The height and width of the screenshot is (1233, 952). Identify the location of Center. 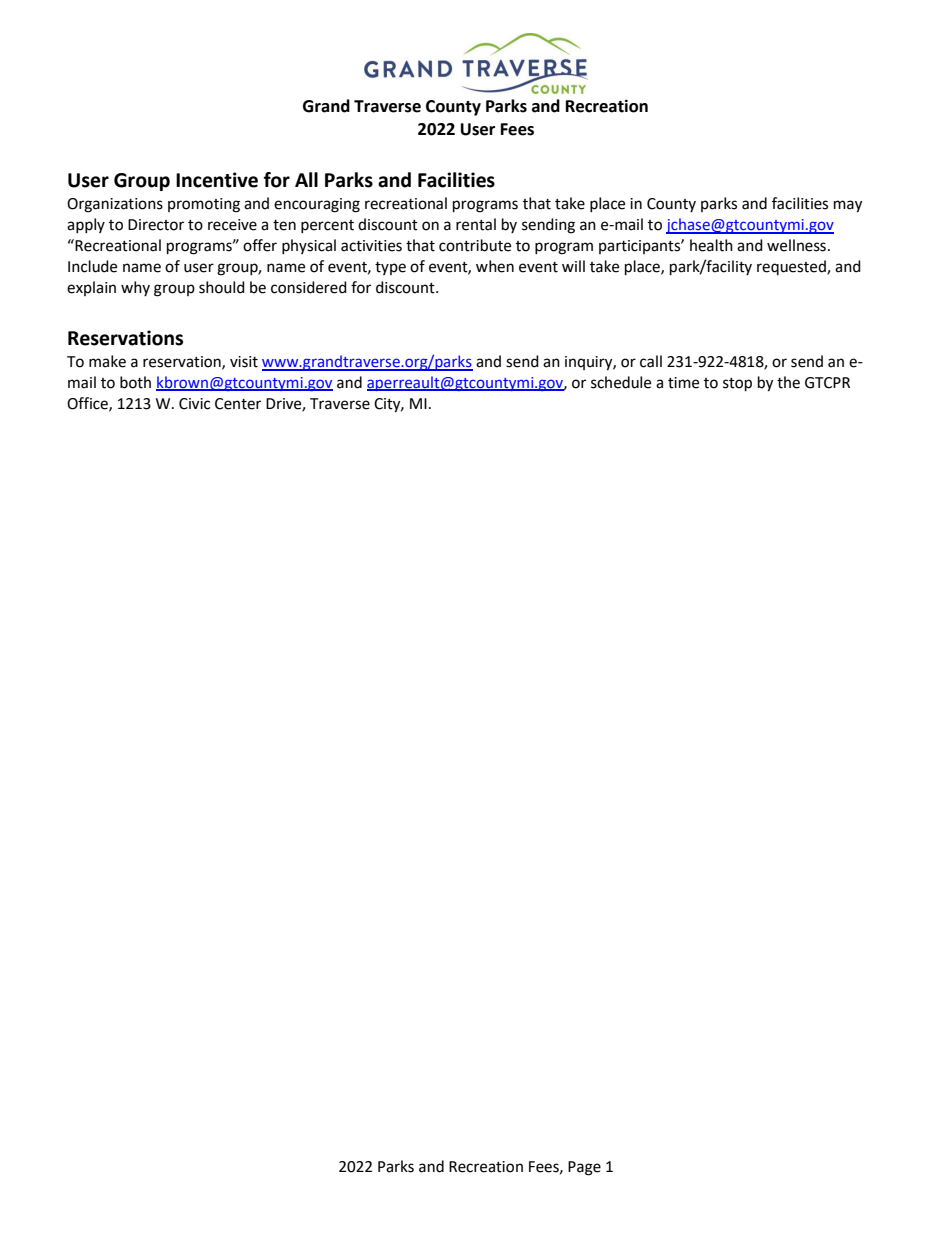
(238, 404).
